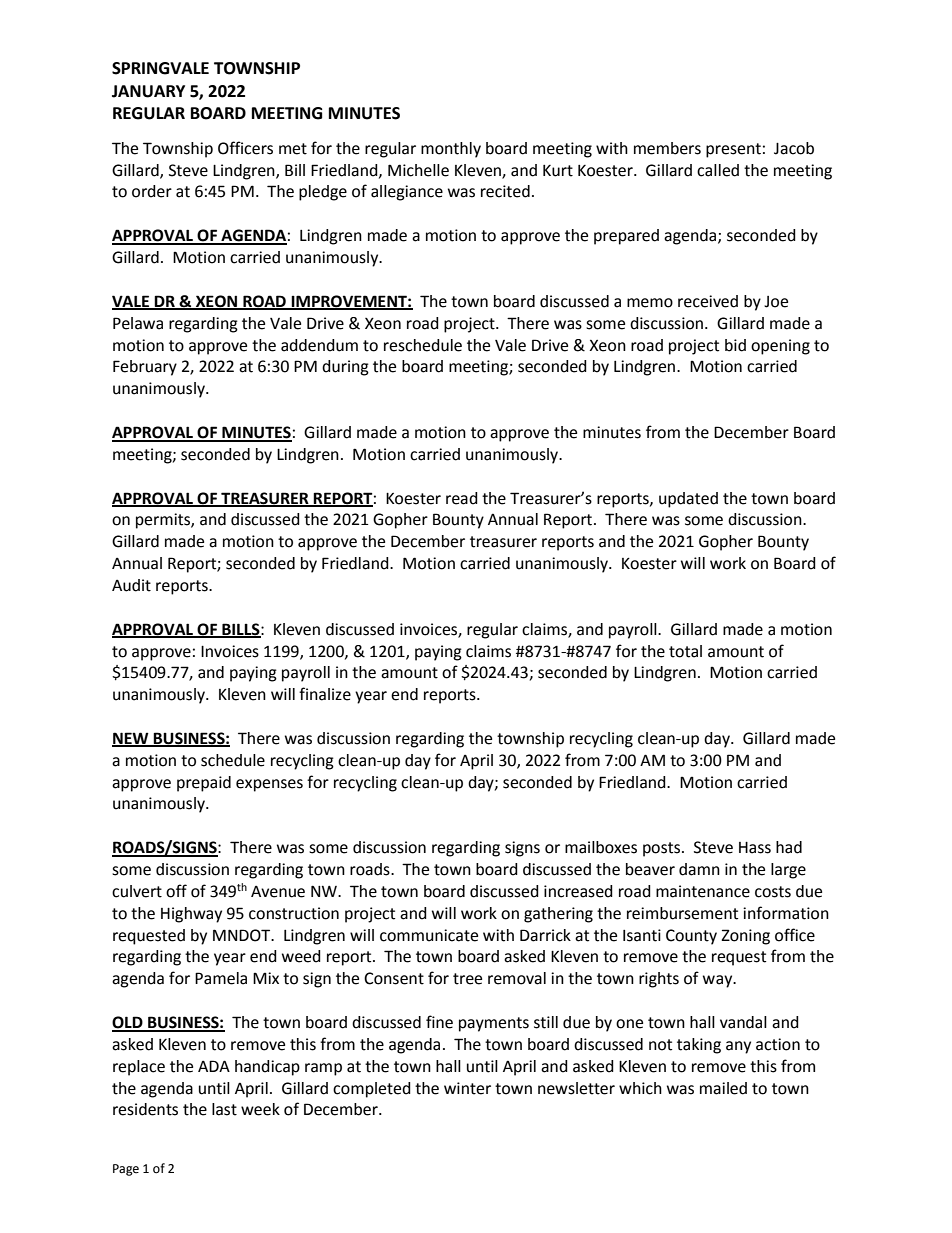  What do you see at coordinates (325, 694) in the document?
I see `finalize` at bounding box center [325, 694].
